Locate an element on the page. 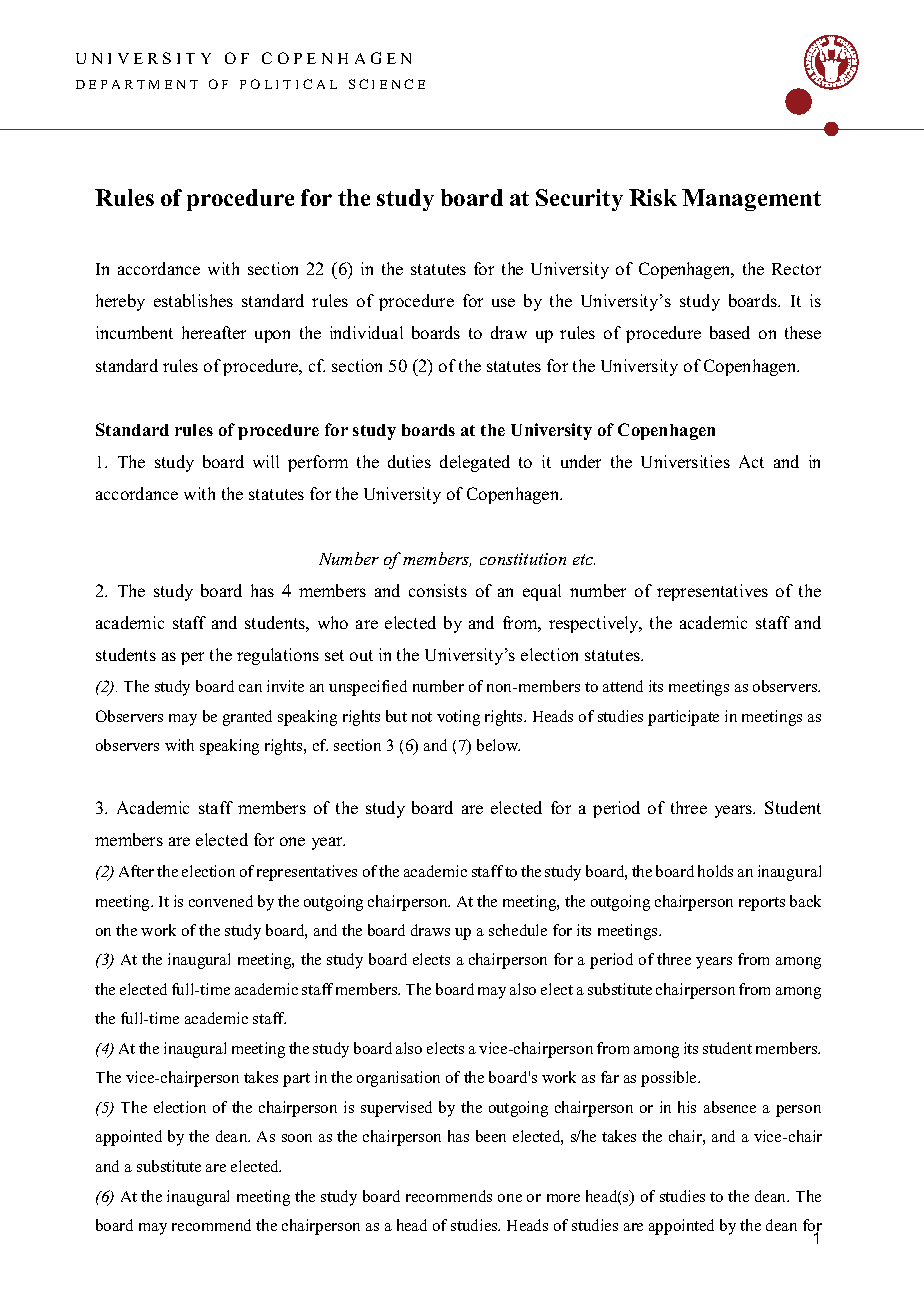 This document has height=1308, width=924. can is located at coordinates (250, 688).
